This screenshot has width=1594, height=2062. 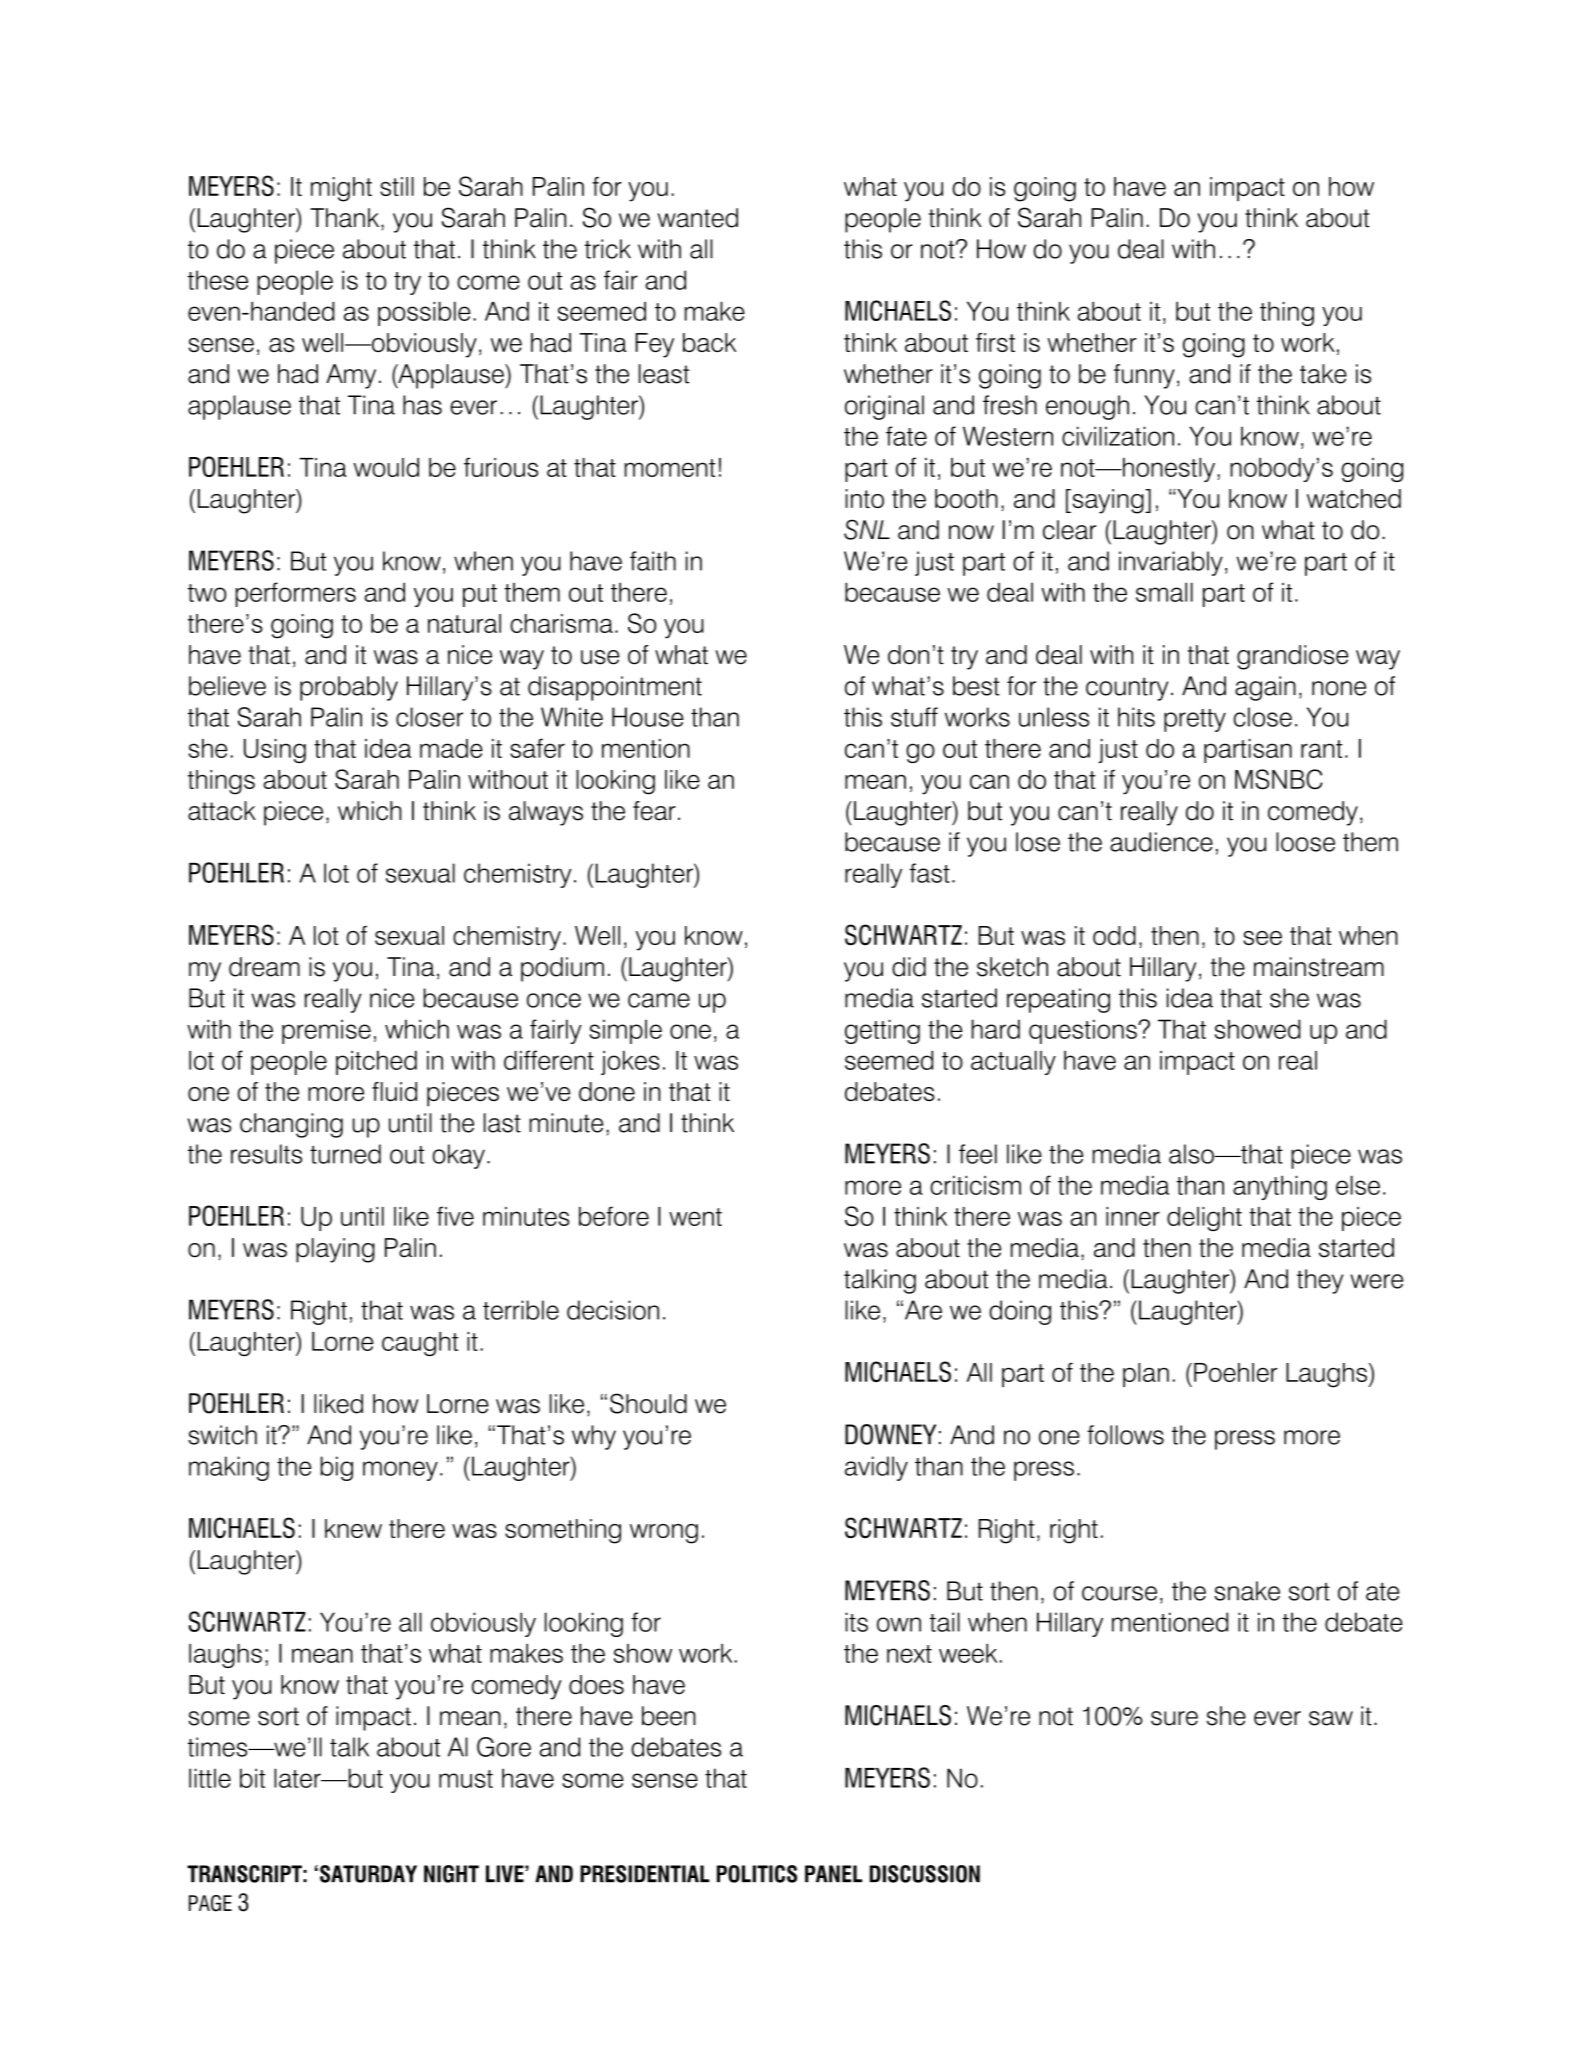 What do you see at coordinates (1323, 374) in the screenshot?
I see `take` at bounding box center [1323, 374].
